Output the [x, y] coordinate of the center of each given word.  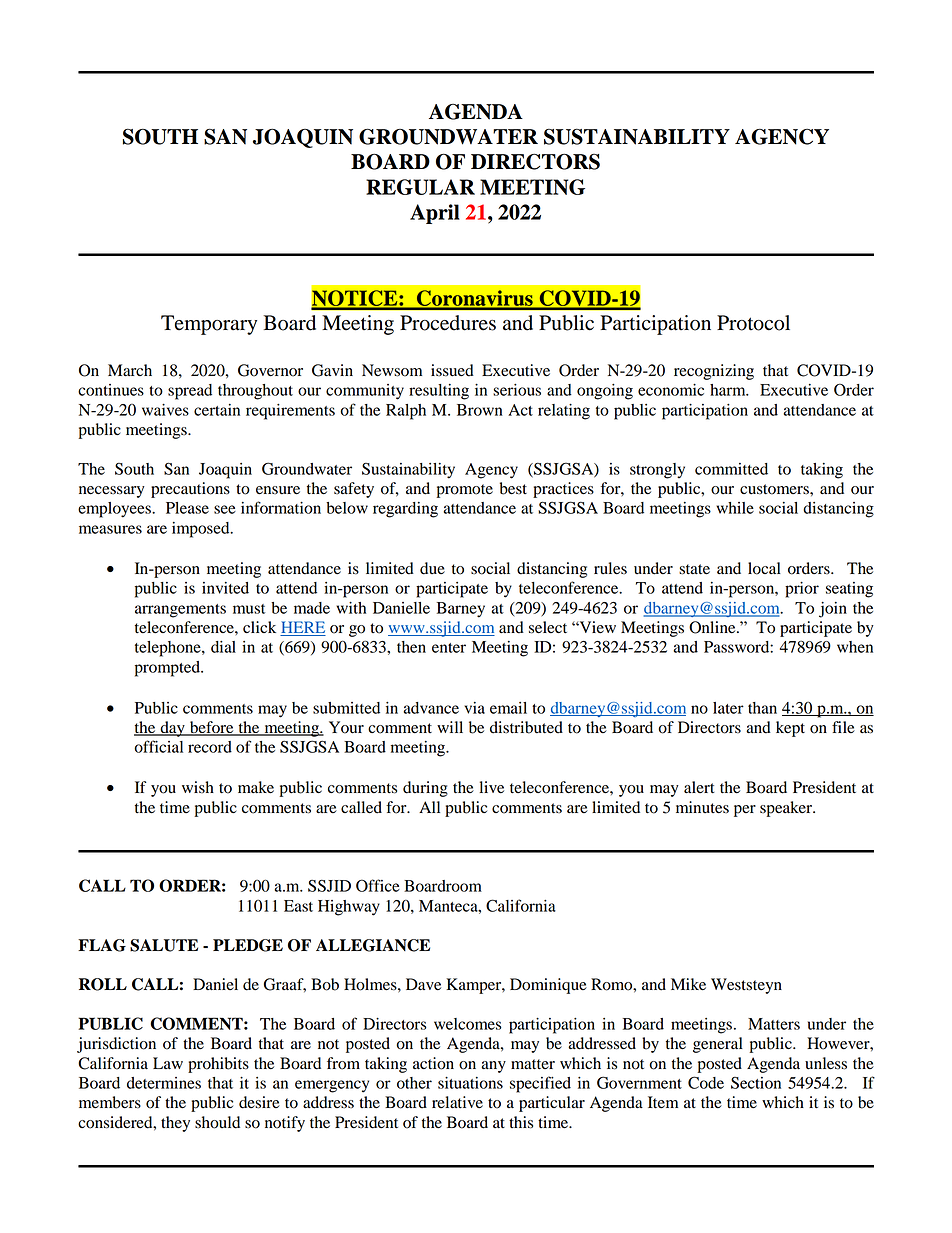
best [513, 488]
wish [198, 787]
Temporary [209, 325]
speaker [787, 809]
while [735, 508]
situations [470, 1083]
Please [187, 508]
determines [164, 1083]
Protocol [753, 323]
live [491, 787]
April [435, 214]
